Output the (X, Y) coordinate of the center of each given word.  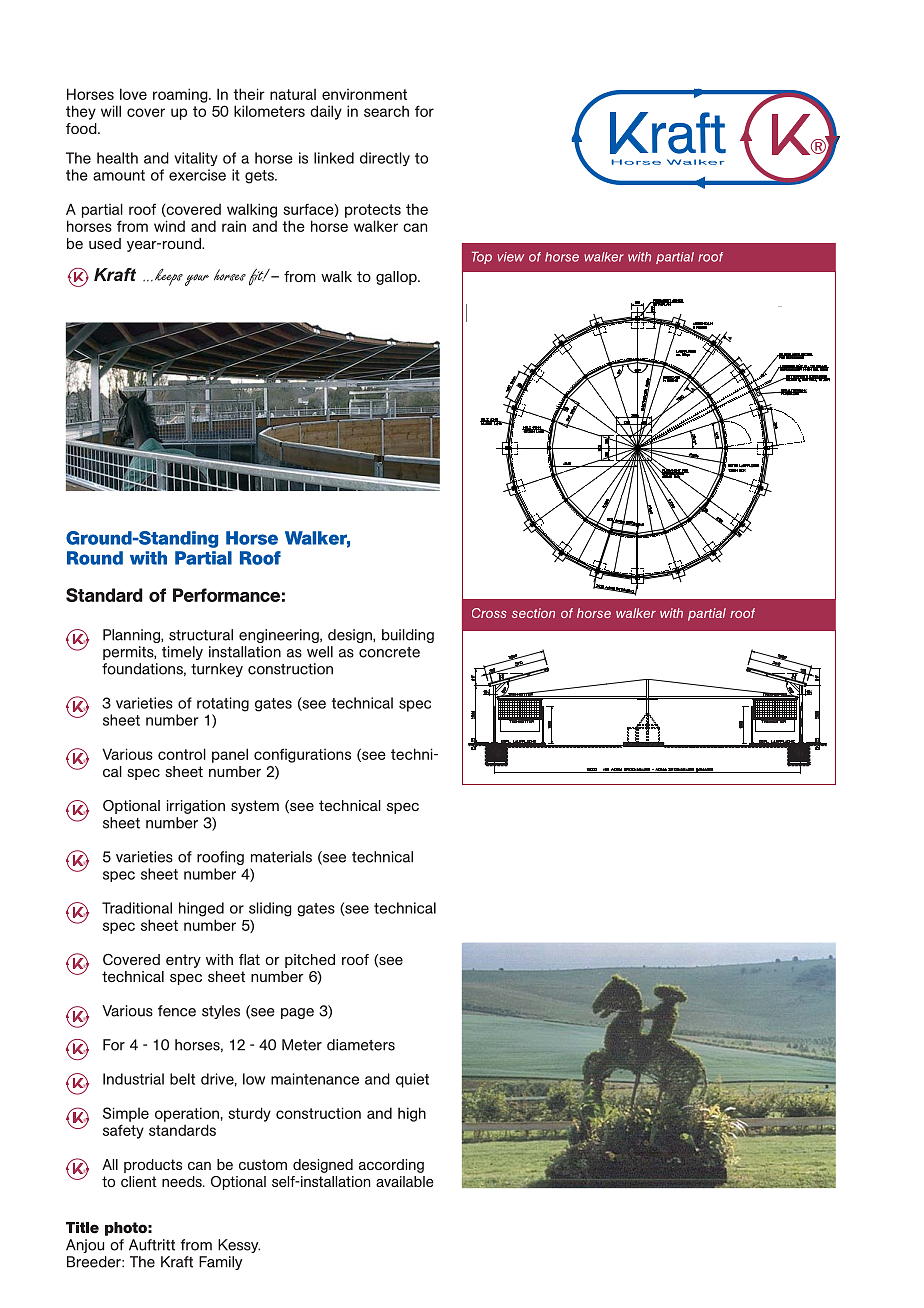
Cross (489, 613)
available (405, 1181)
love (133, 94)
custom (263, 1164)
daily (326, 112)
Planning (132, 636)
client (139, 1181)
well (320, 652)
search (386, 111)
